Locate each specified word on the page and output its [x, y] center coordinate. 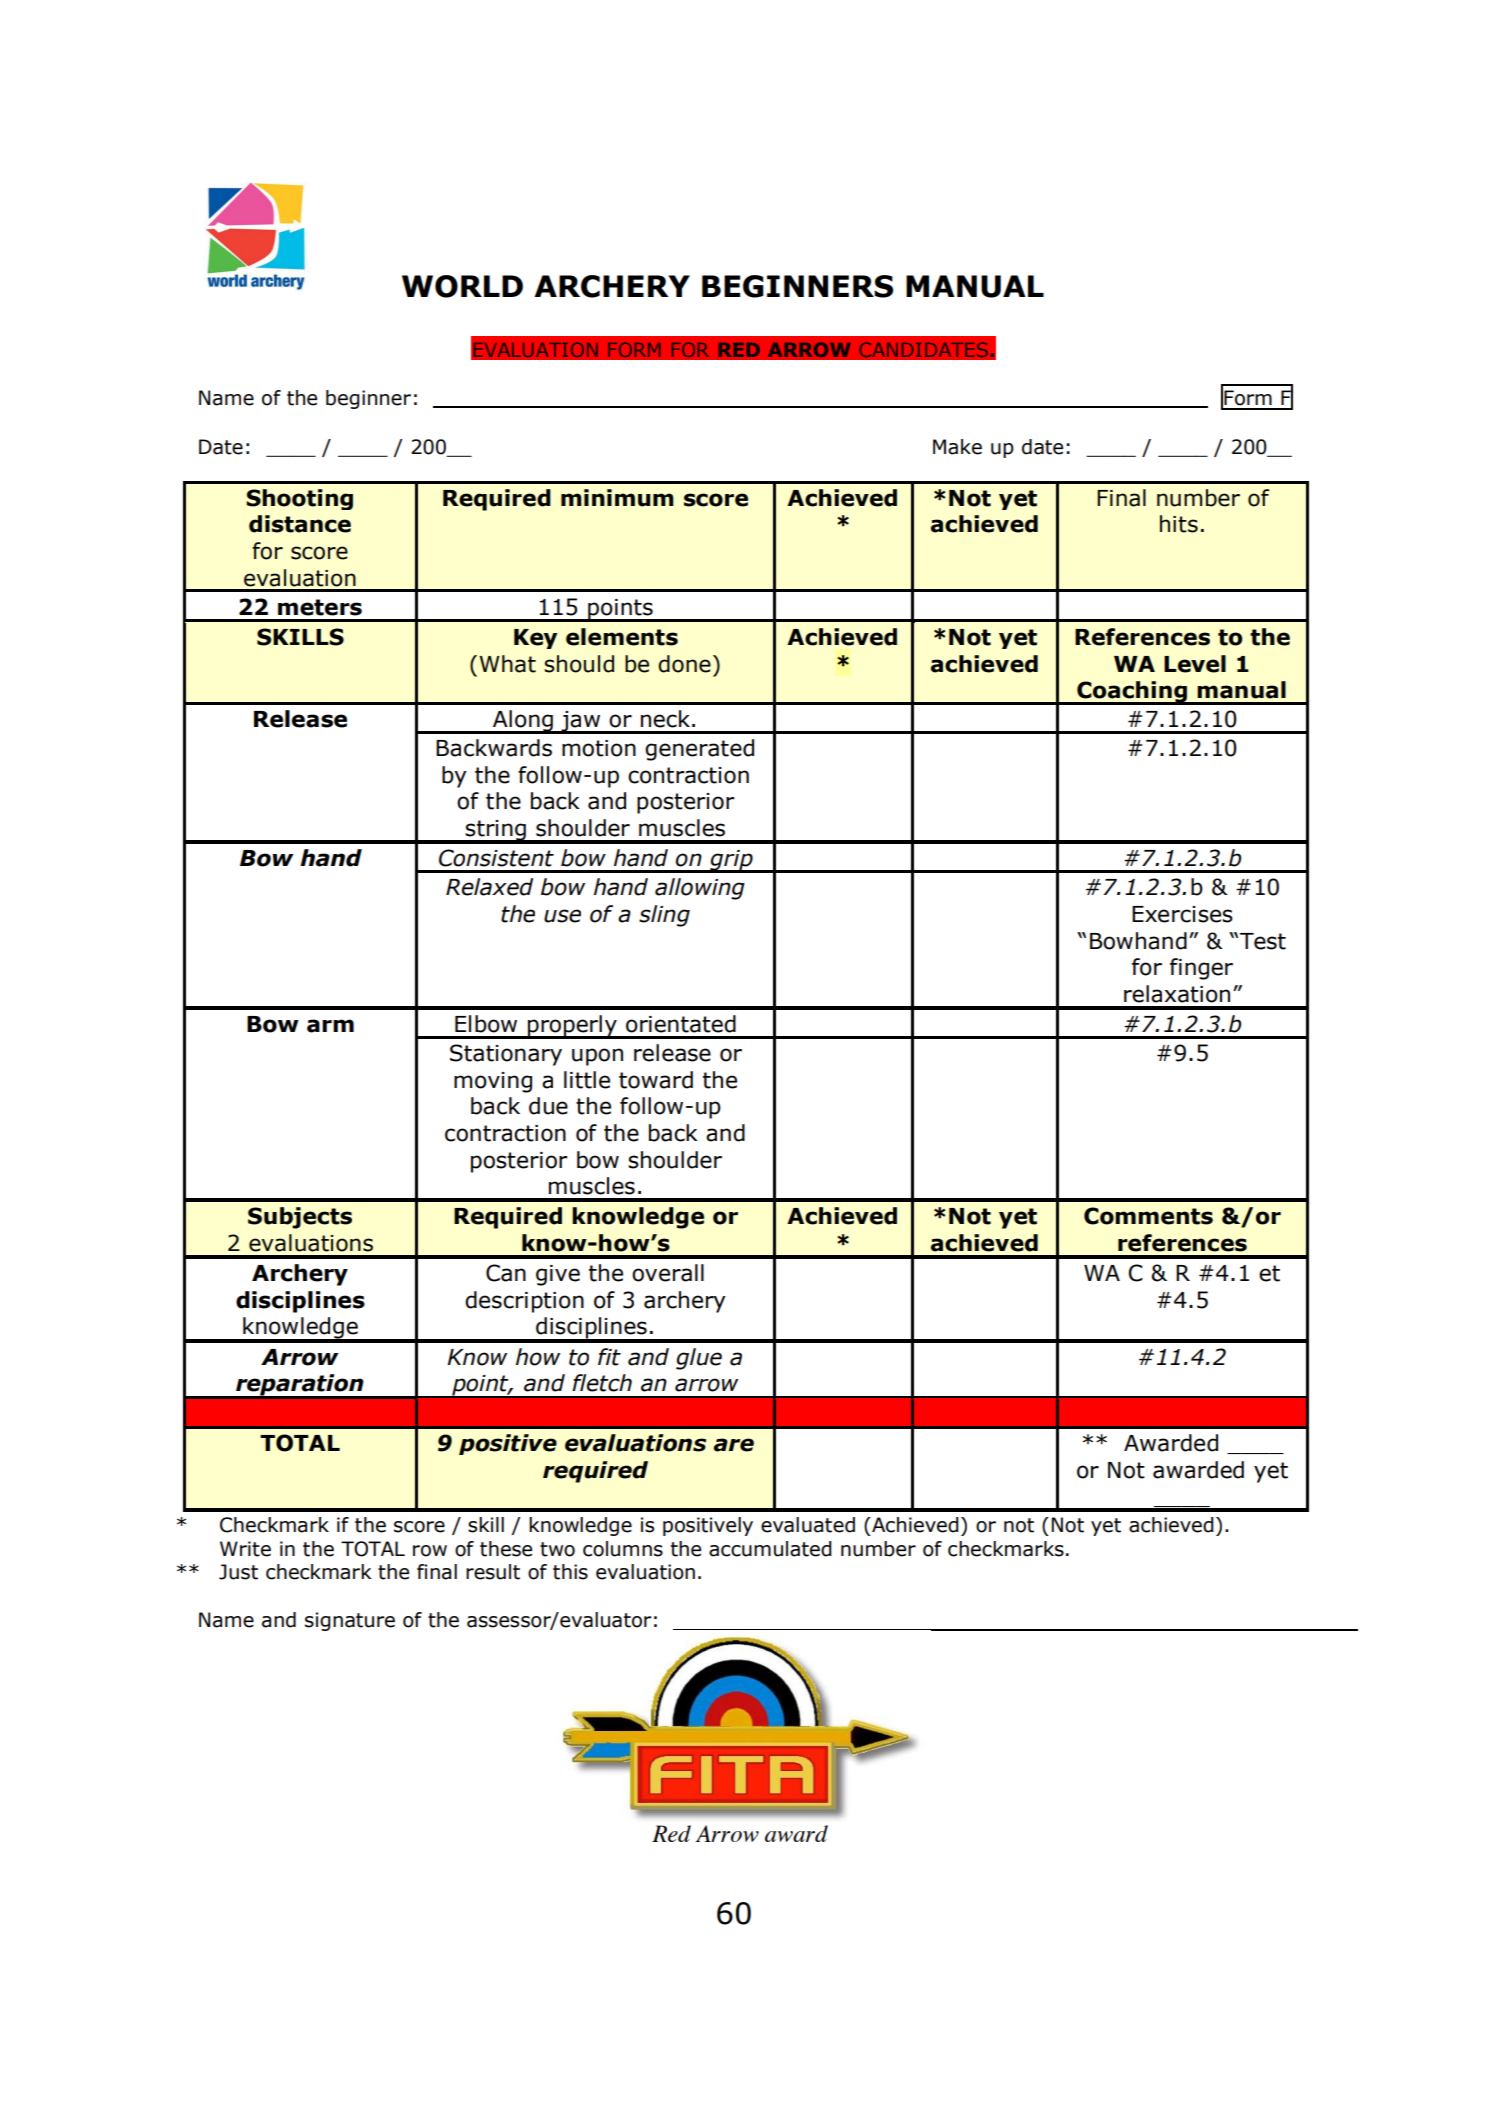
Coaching [1132, 693]
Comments [1148, 1216]
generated [699, 750]
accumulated [770, 1549]
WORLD [462, 286]
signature [350, 1621]
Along [523, 722]
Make [957, 447]
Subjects [300, 1218]
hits [1179, 524]
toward [656, 1080]
